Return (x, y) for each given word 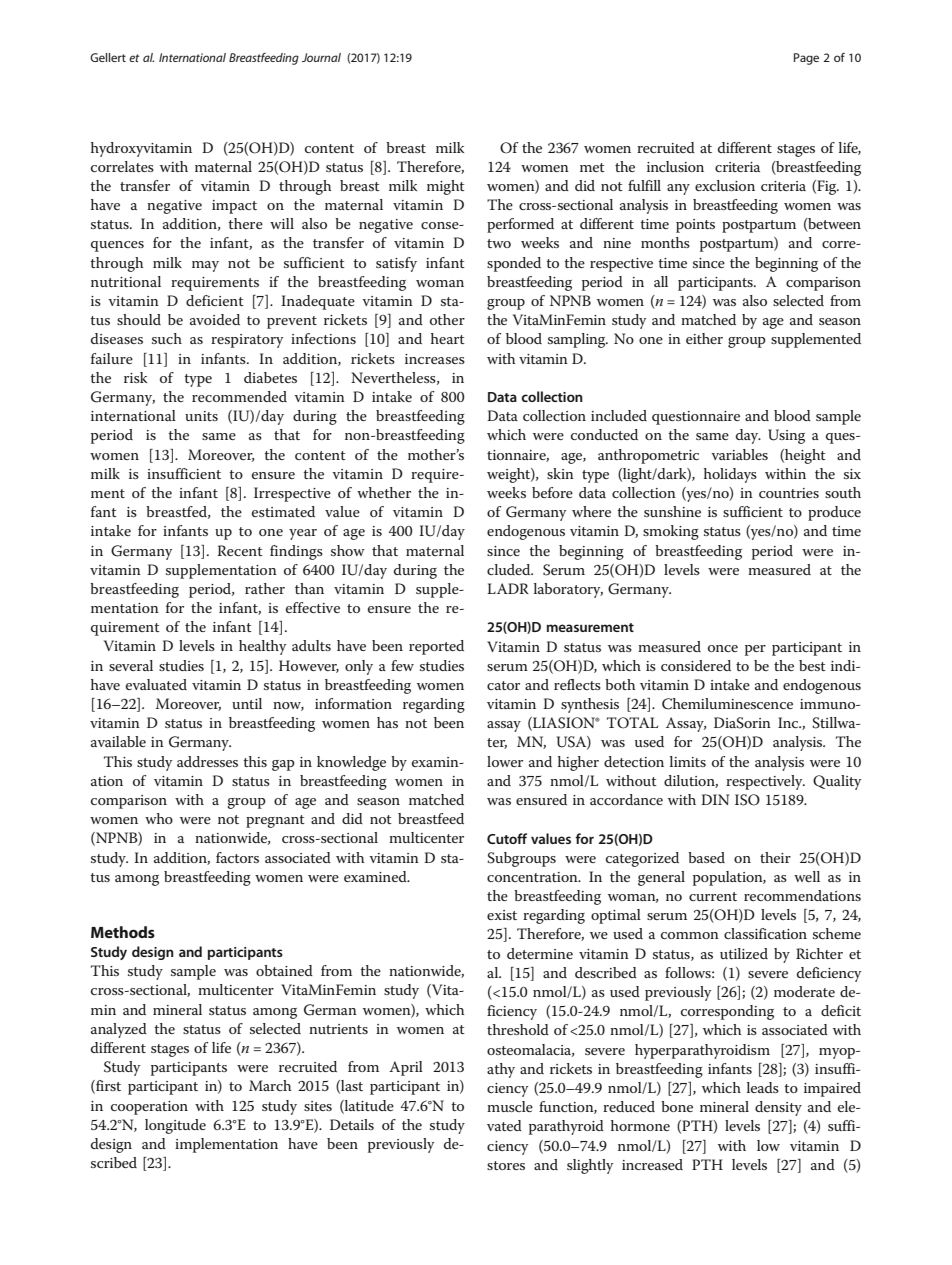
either (704, 338)
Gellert (108, 57)
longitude (175, 1126)
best (812, 665)
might (446, 187)
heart (448, 338)
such (167, 338)
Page (806, 59)
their (775, 857)
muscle (510, 1106)
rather (265, 588)
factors (237, 857)
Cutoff (507, 838)
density (778, 1108)
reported (436, 647)
